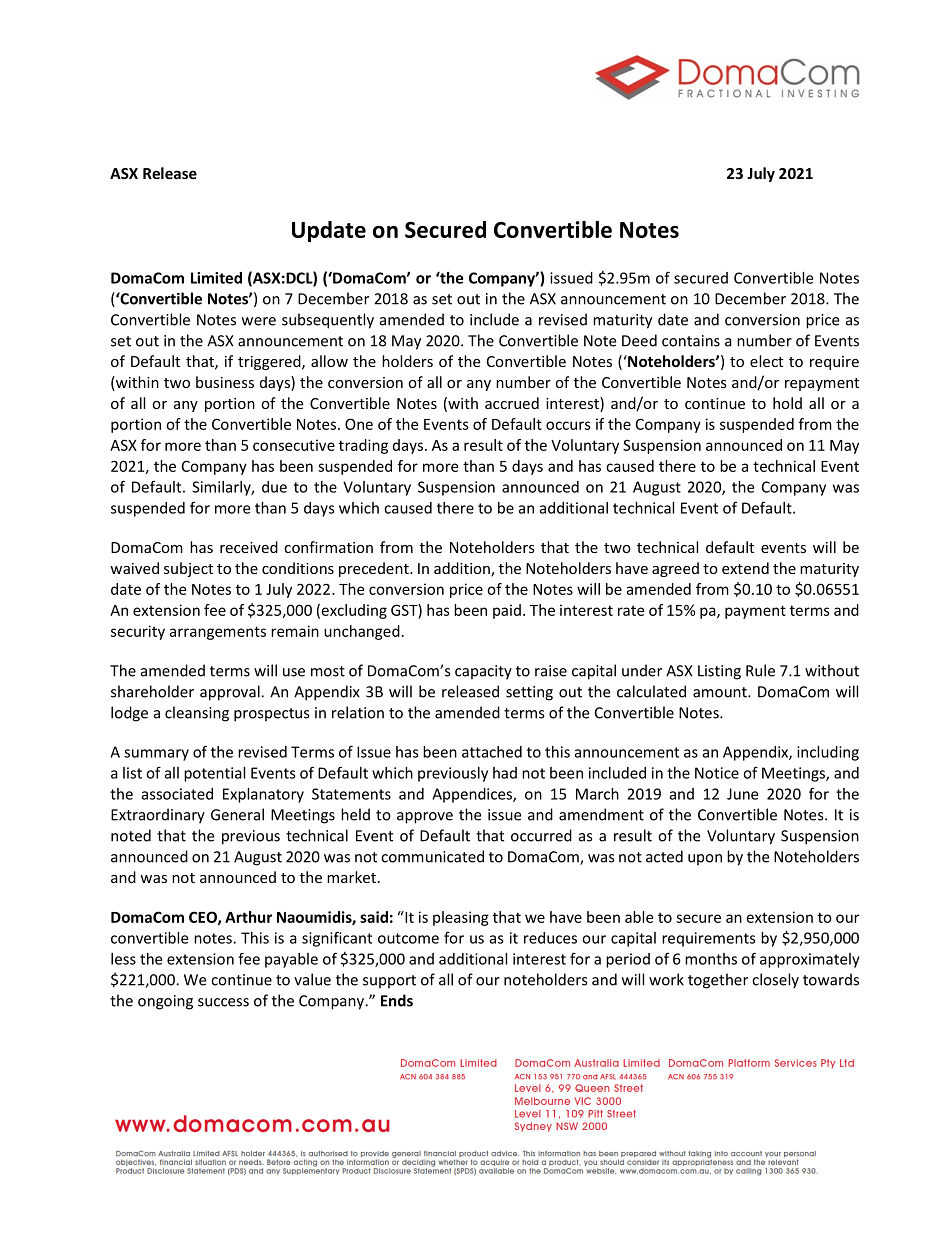  Describe the element at coordinates (760, 670) in the screenshot. I see `Rule` at that location.
